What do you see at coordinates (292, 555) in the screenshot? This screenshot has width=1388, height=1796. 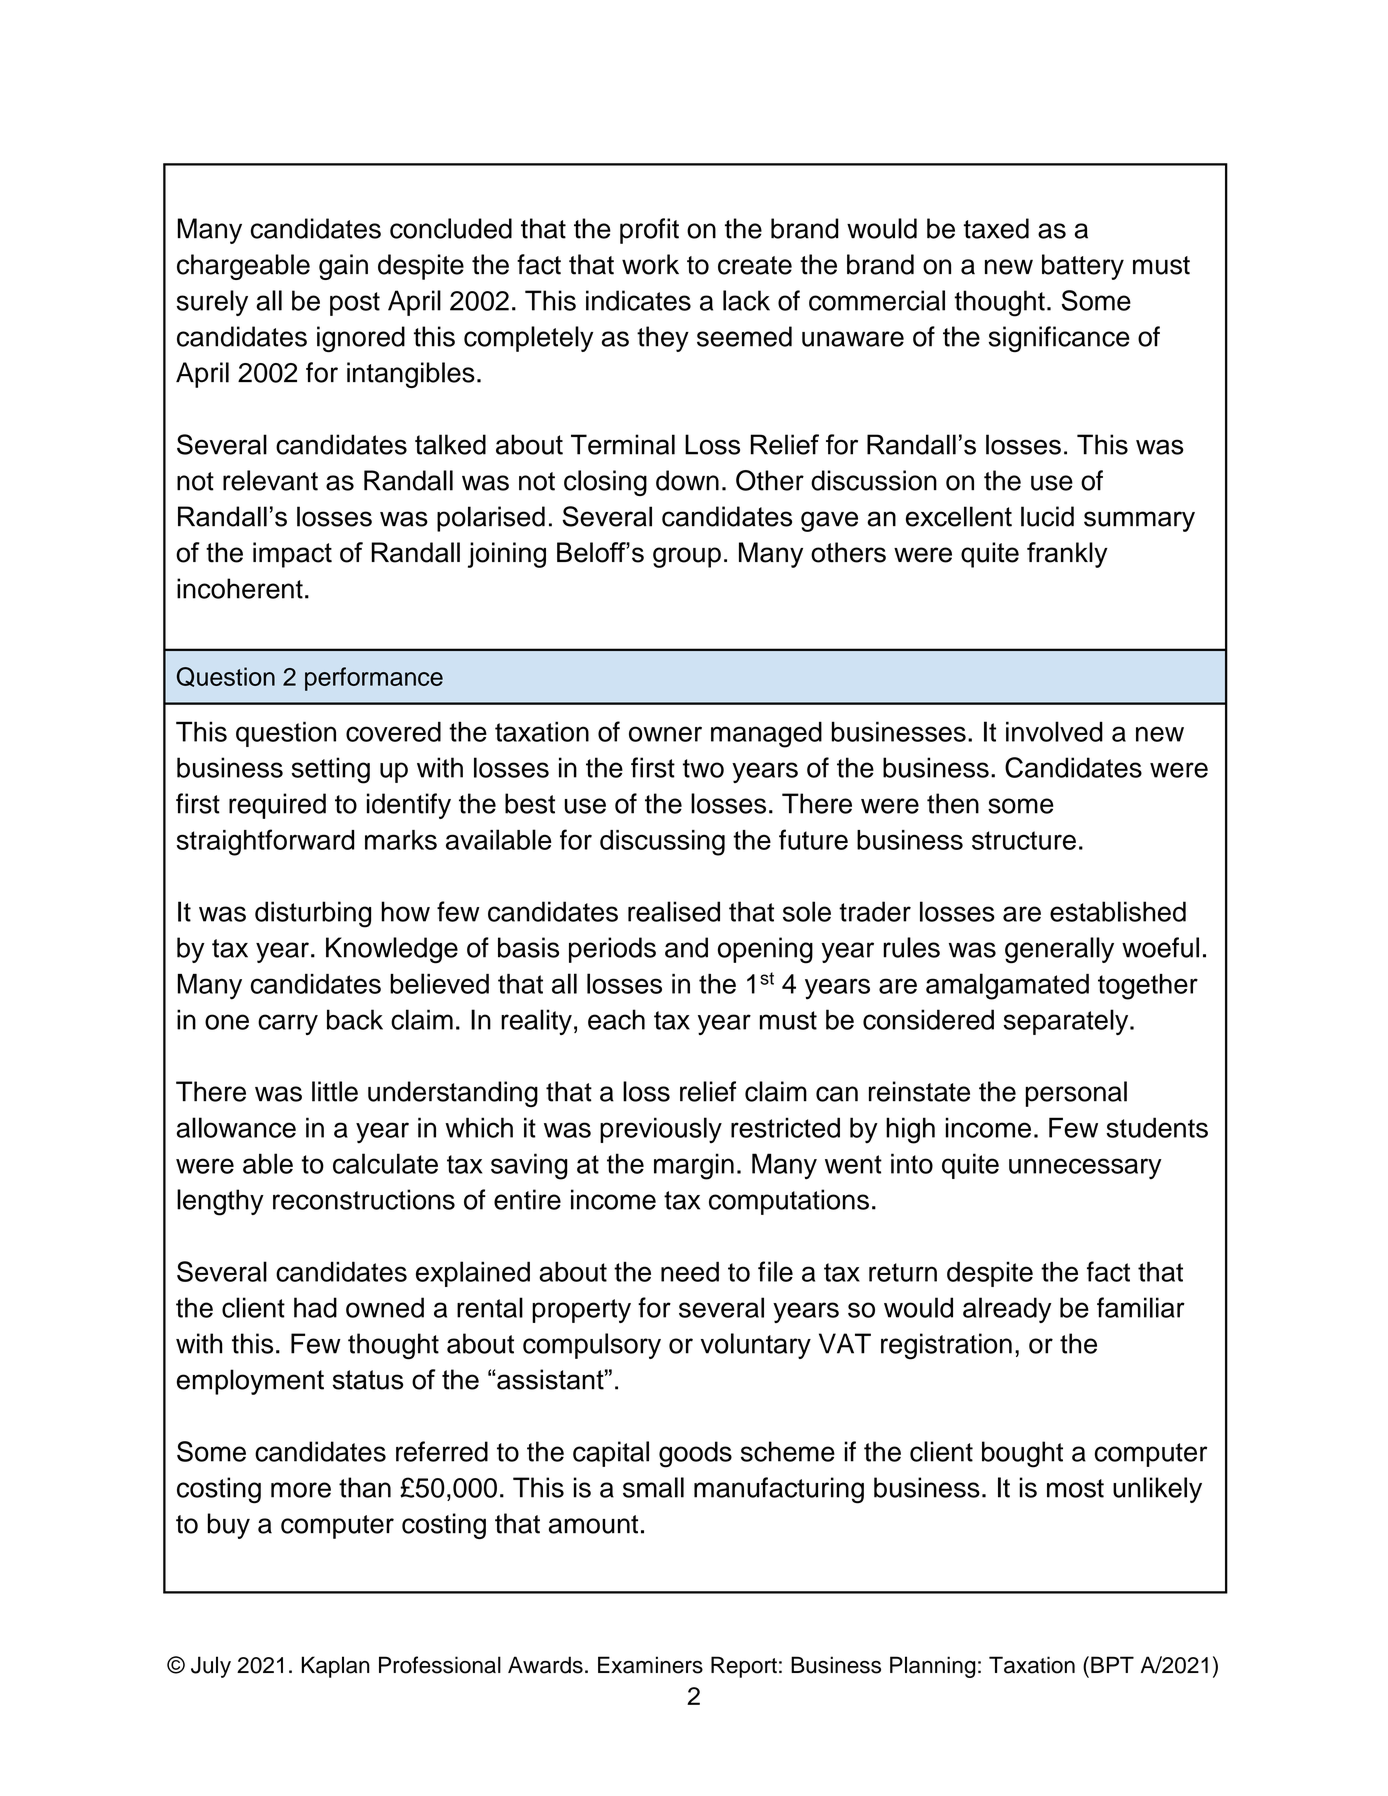 I see `impact` at bounding box center [292, 555].
